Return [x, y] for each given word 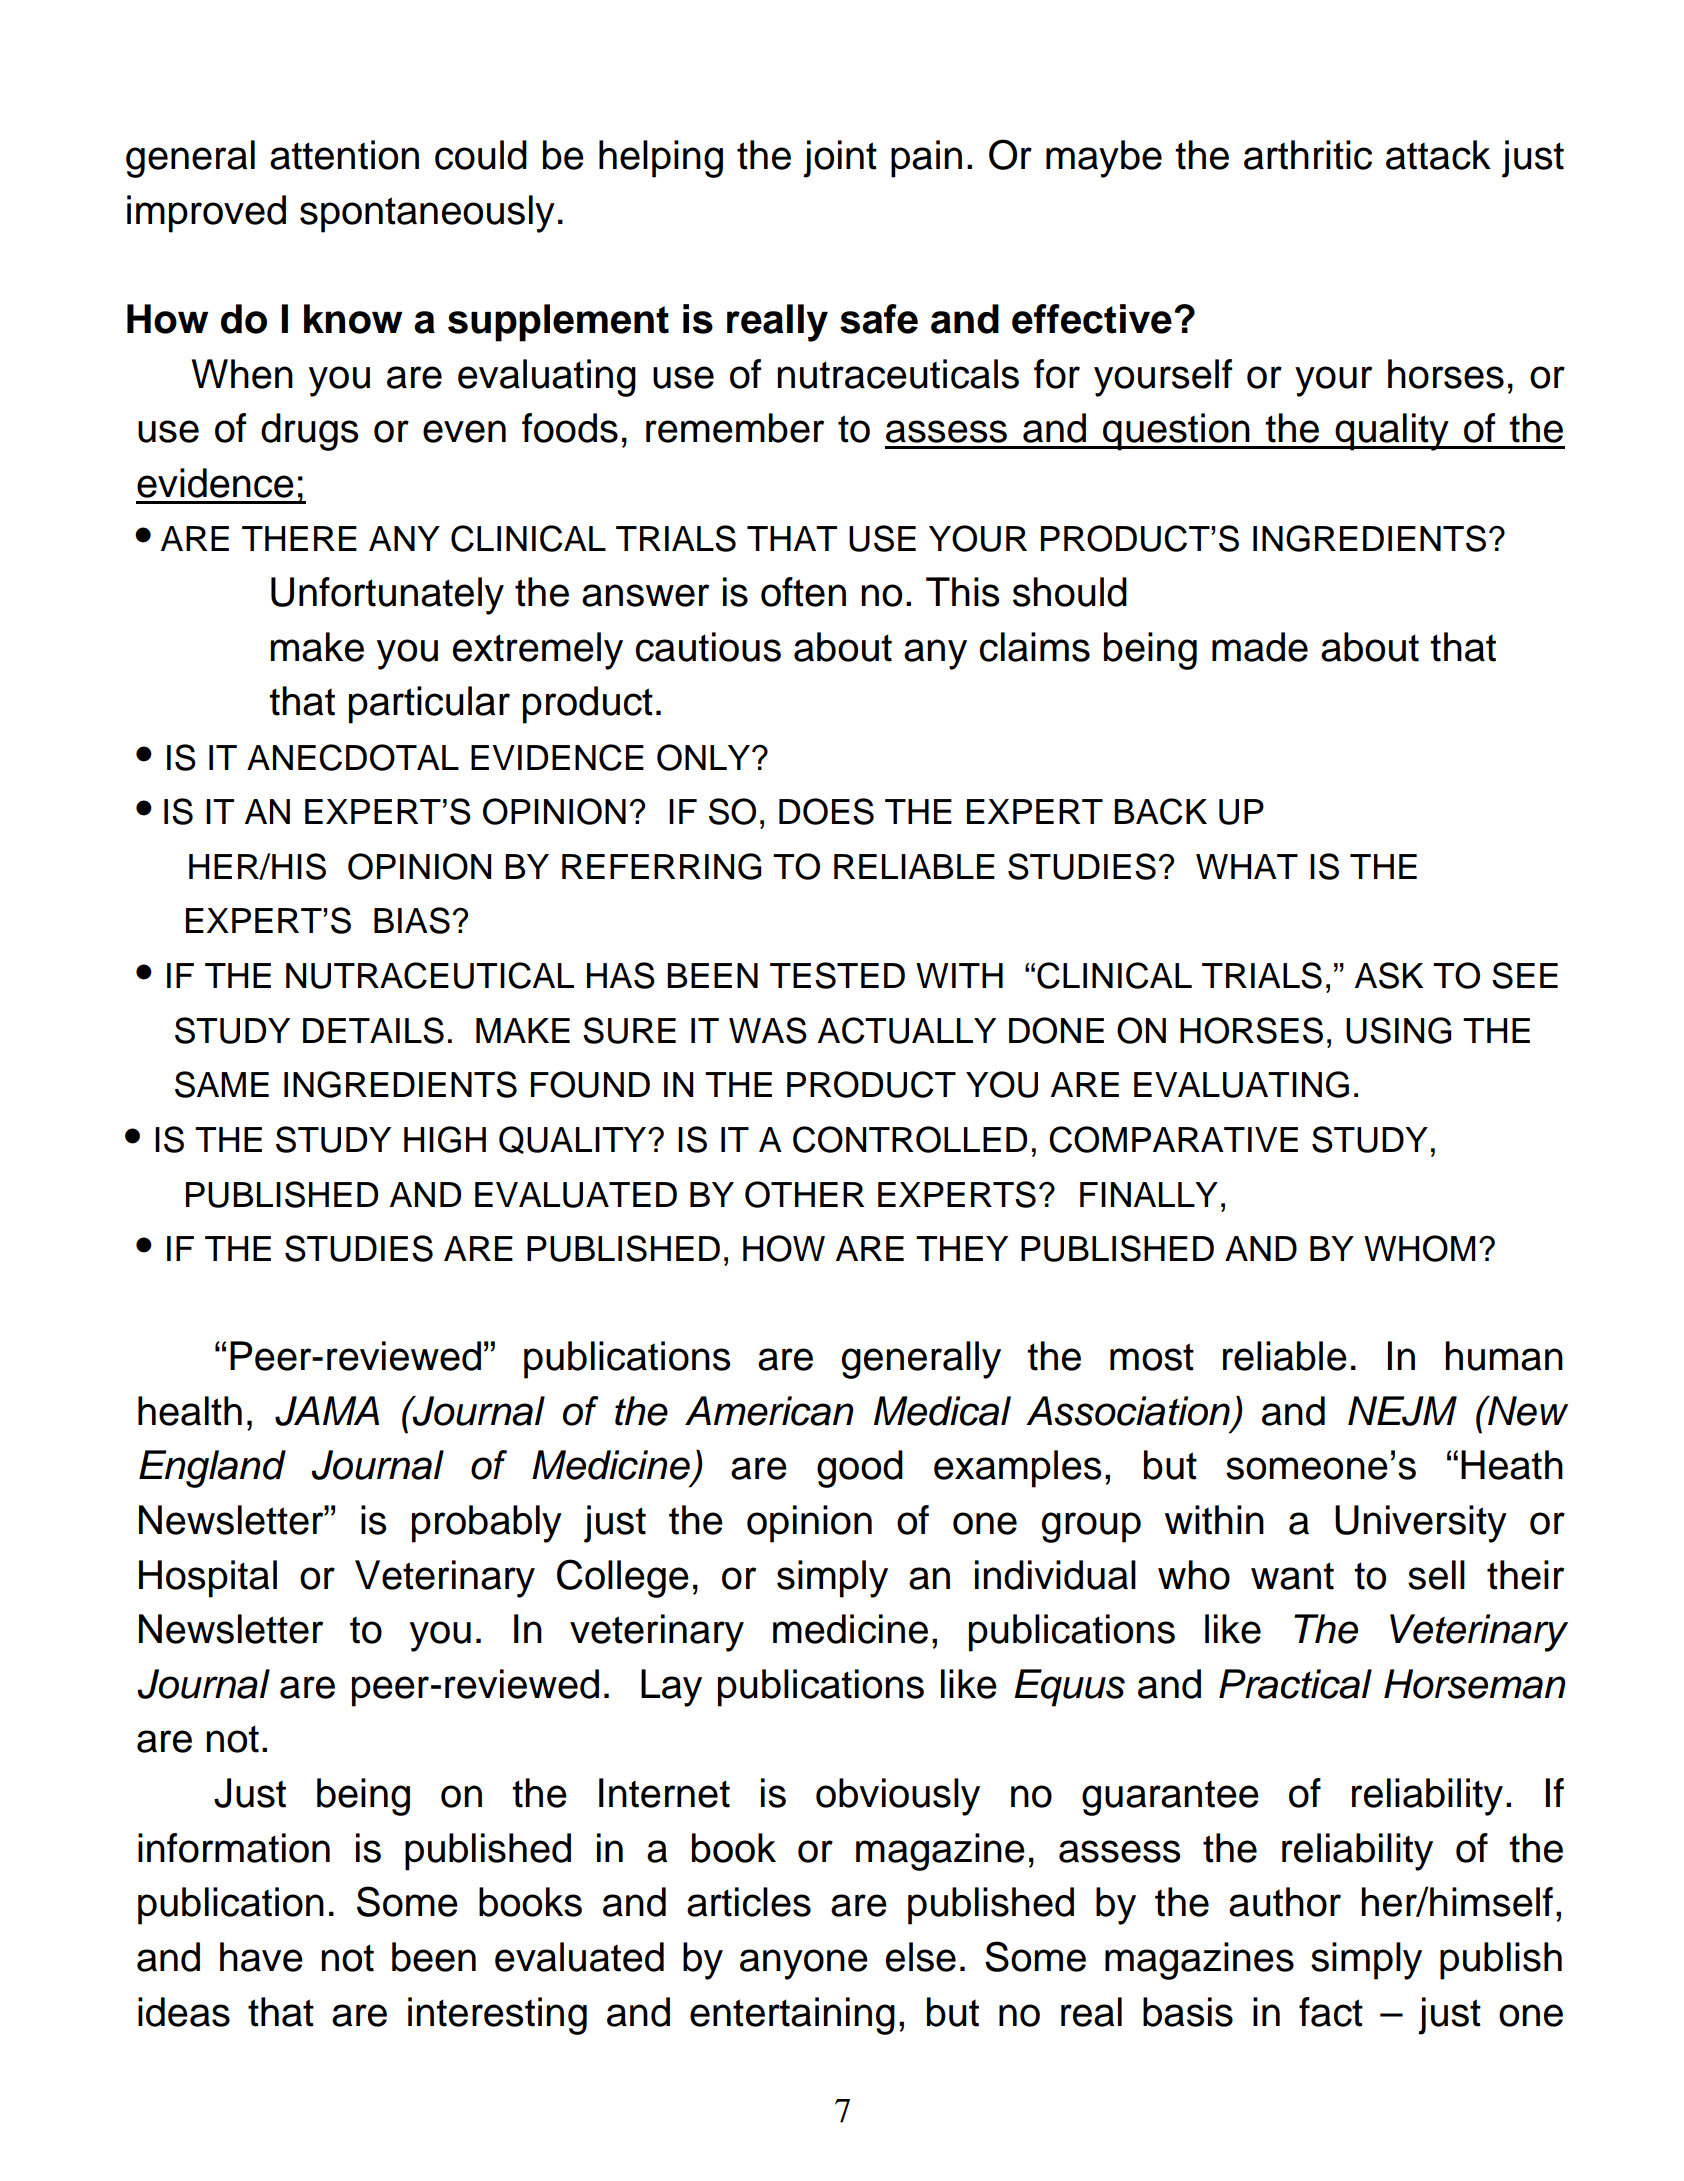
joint [840, 159]
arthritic [1308, 155]
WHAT [1247, 866]
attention [344, 155]
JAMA [327, 1411]
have [261, 1957]
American [769, 1411]
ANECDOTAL [353, 757]
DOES [826, 811]
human [1504, 1356]
